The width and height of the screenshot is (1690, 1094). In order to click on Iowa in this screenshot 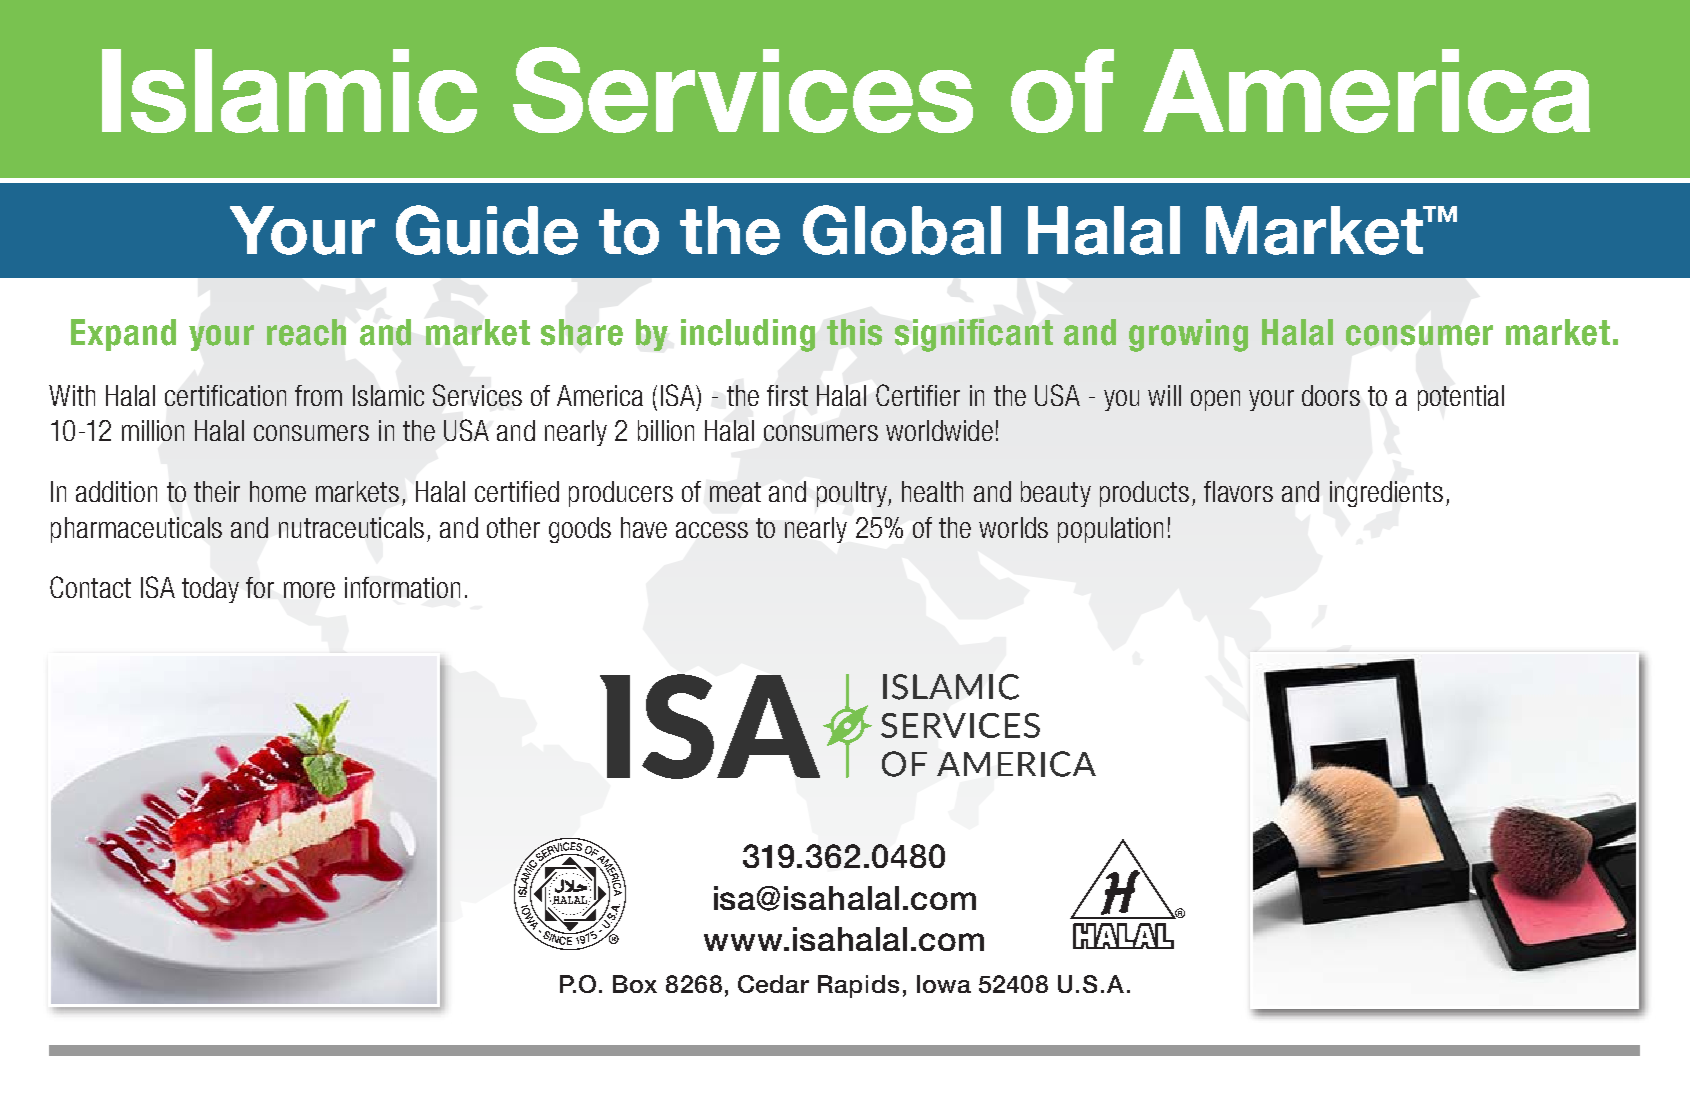, I will do `click(944, 984)`.
